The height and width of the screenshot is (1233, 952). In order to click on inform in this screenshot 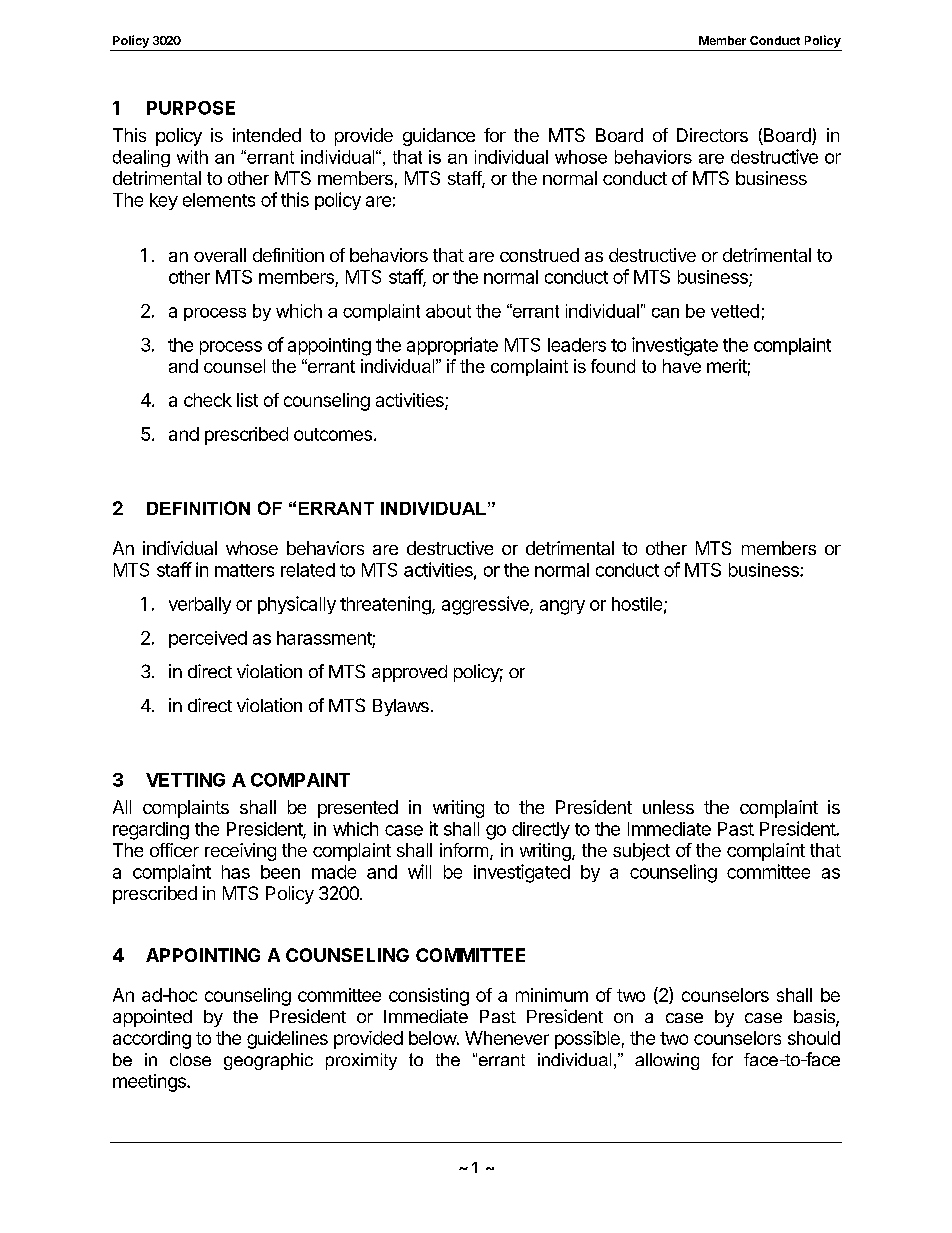, I will do `click(464, 850)`.
